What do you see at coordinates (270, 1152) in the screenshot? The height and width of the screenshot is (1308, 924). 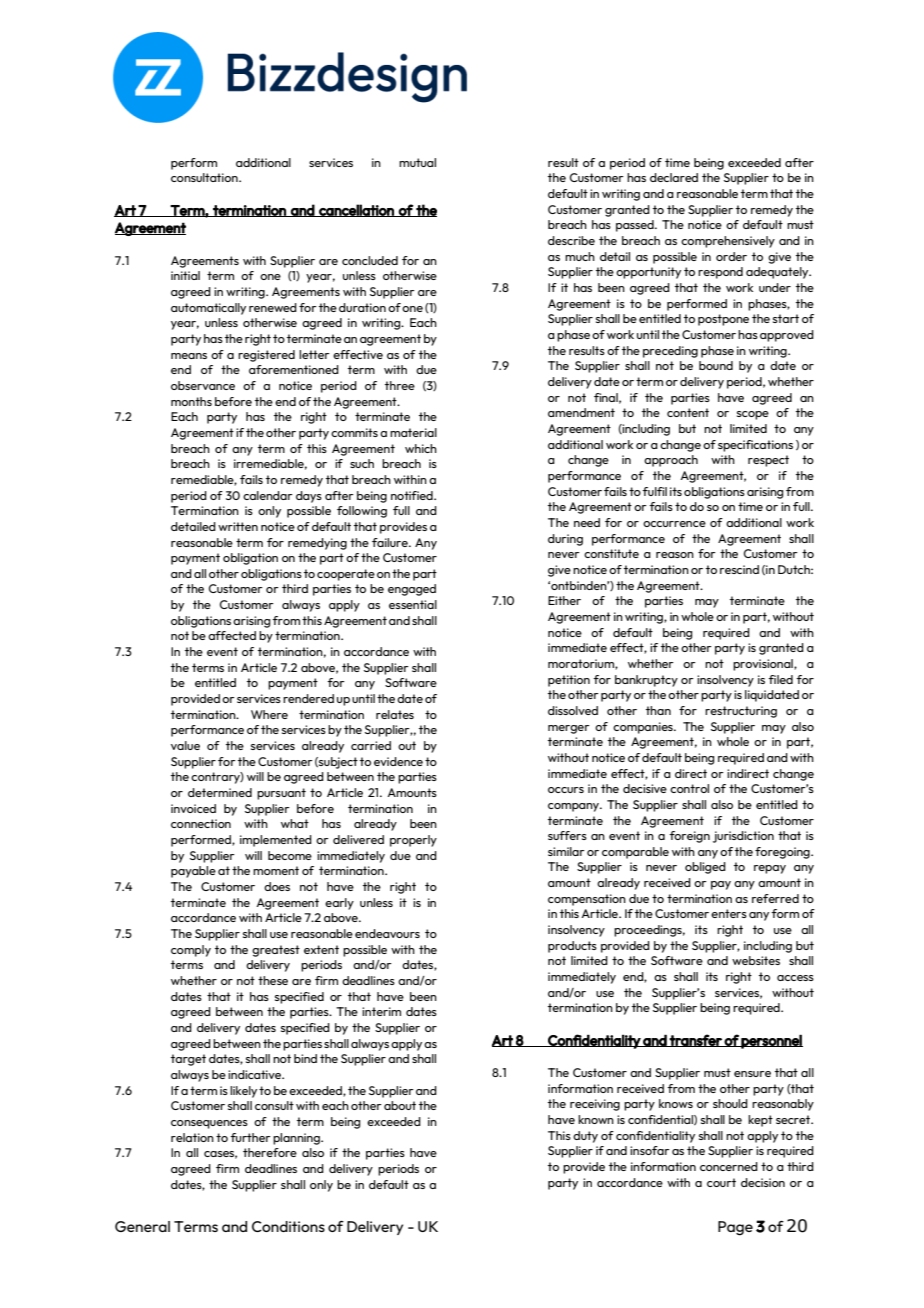 I see `therefore` at bounding box center [270, 1152].
